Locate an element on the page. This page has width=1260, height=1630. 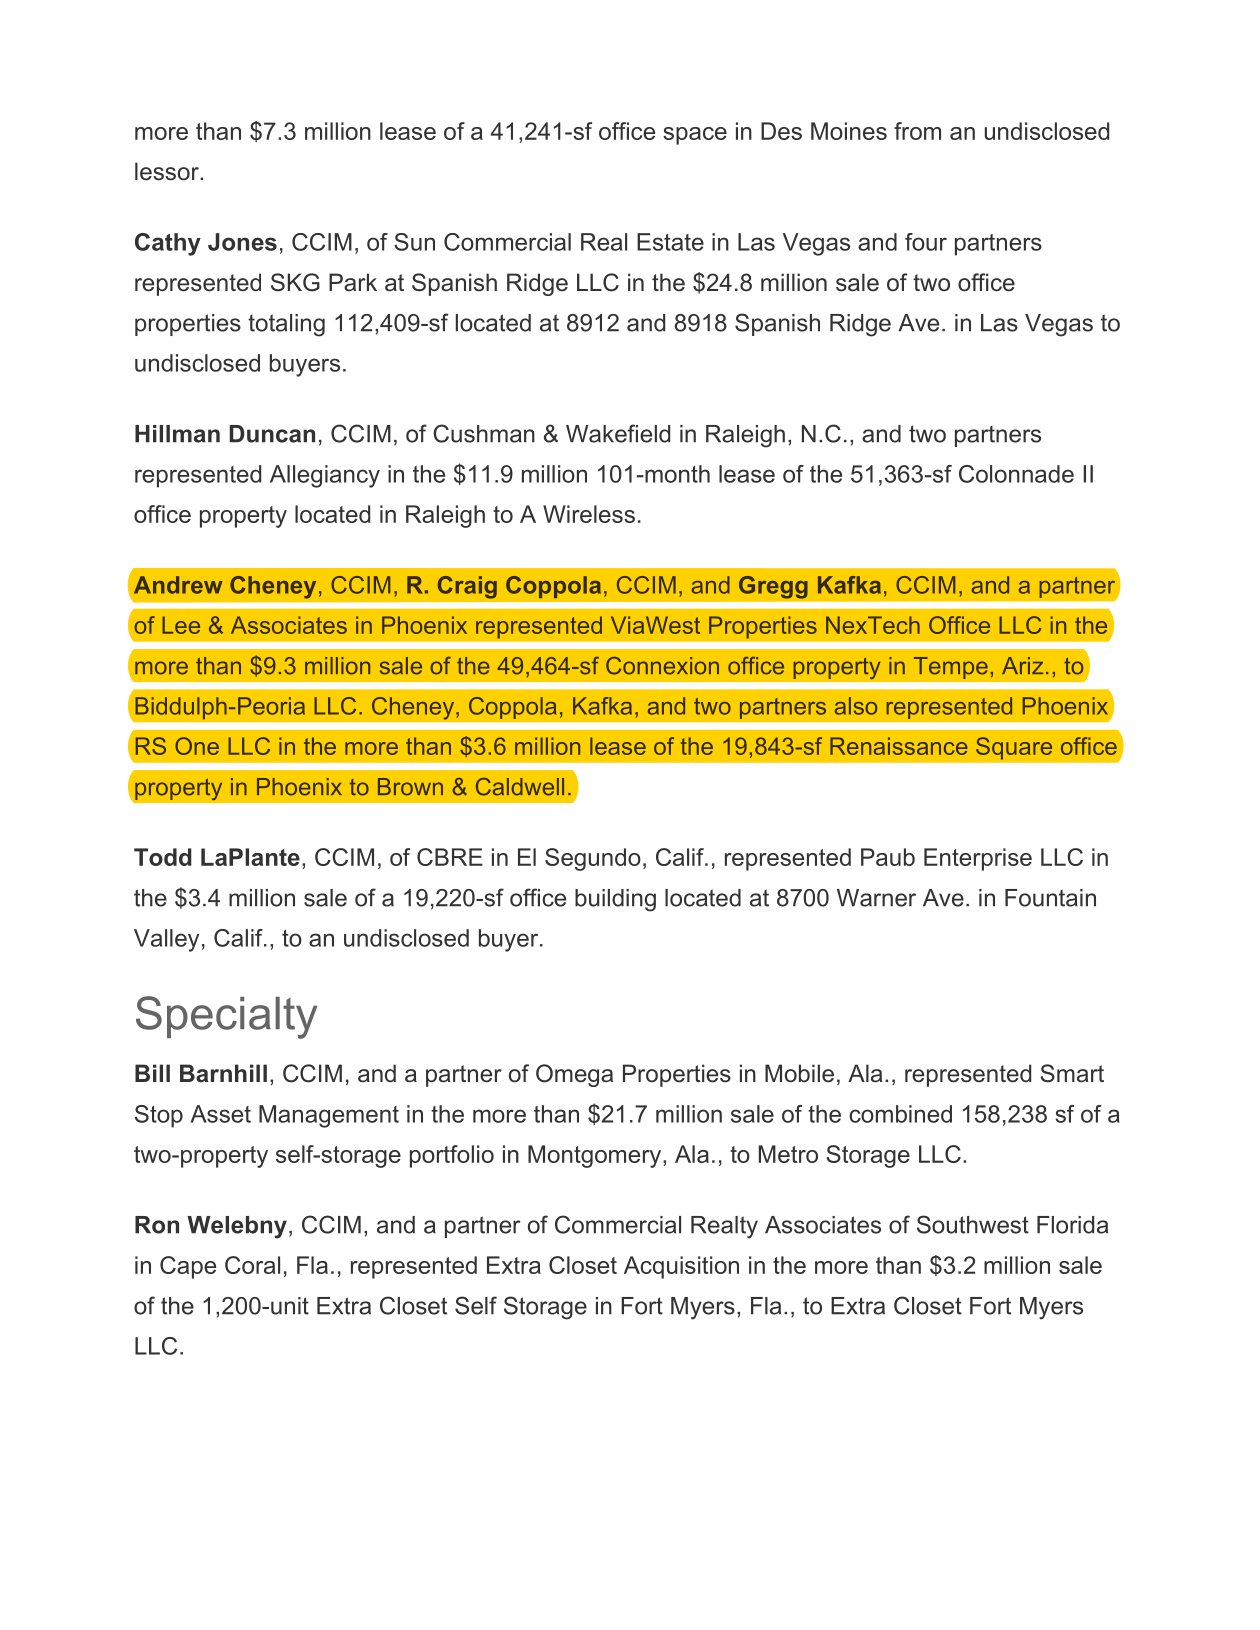
Lee is located at coordinates (181, 625).
